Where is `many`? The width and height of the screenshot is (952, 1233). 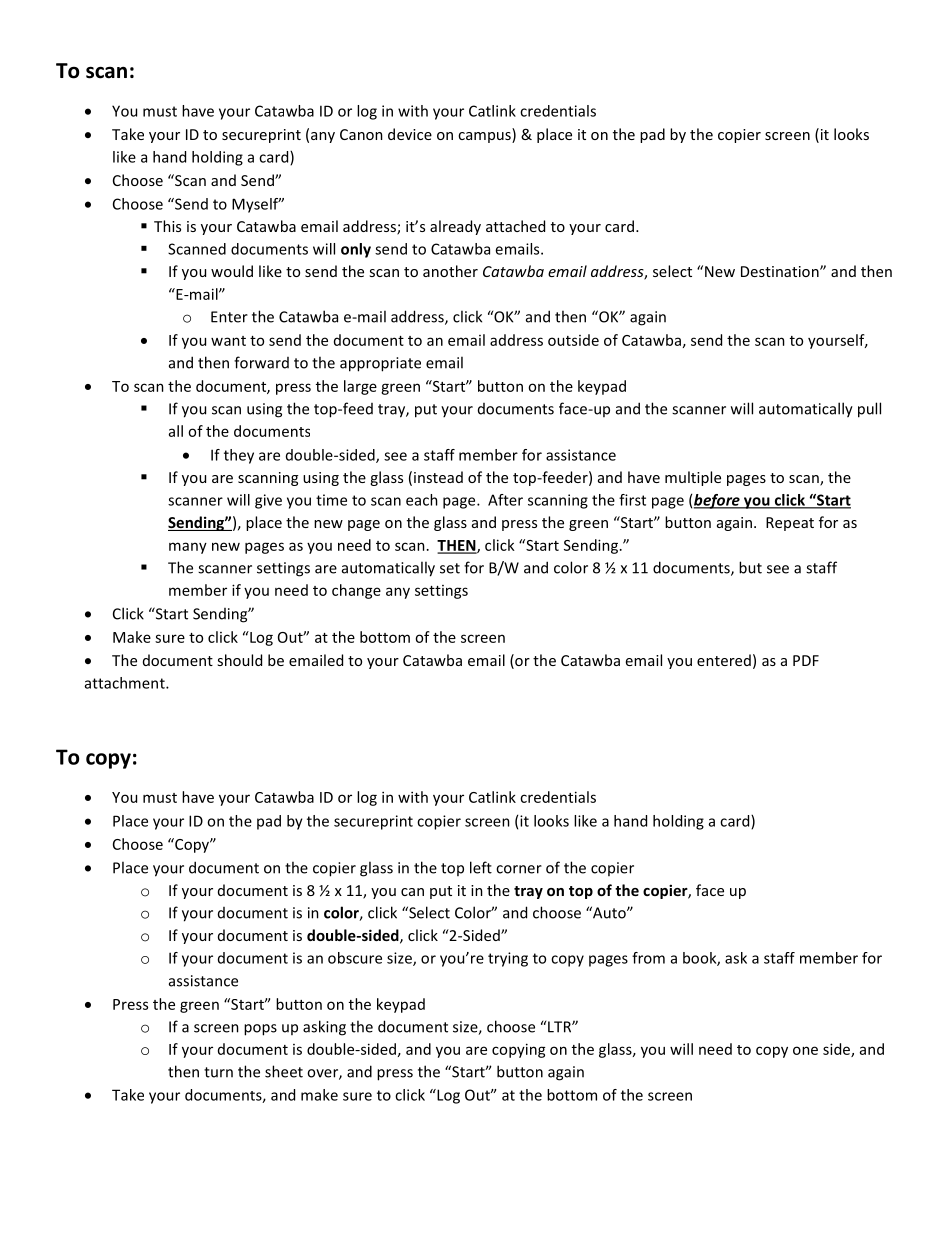
many is located at coordinates (188, 548).
